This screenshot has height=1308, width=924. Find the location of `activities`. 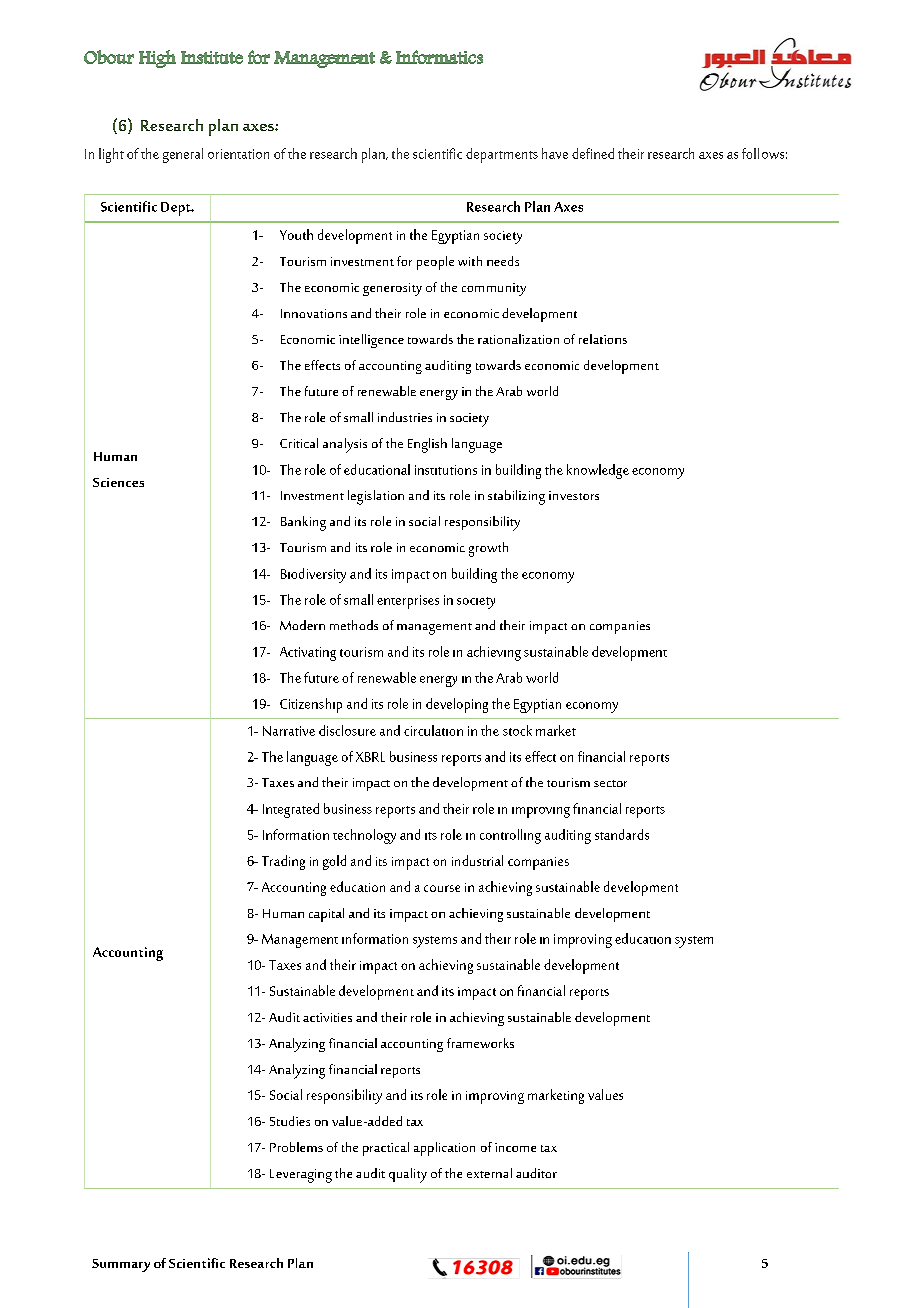

activities is located at coordinates (327, 1017).
